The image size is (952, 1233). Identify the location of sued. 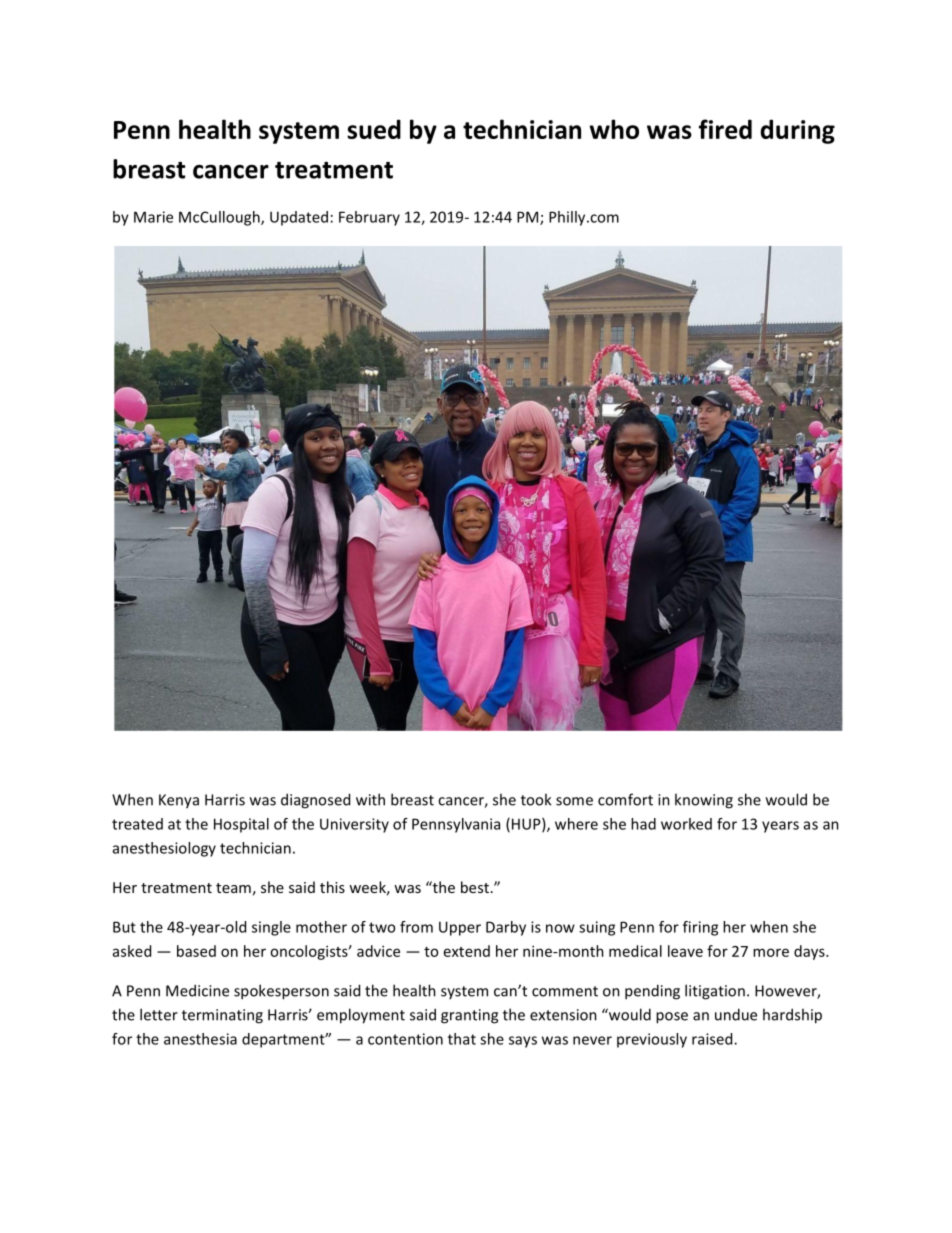
(374, 129).
